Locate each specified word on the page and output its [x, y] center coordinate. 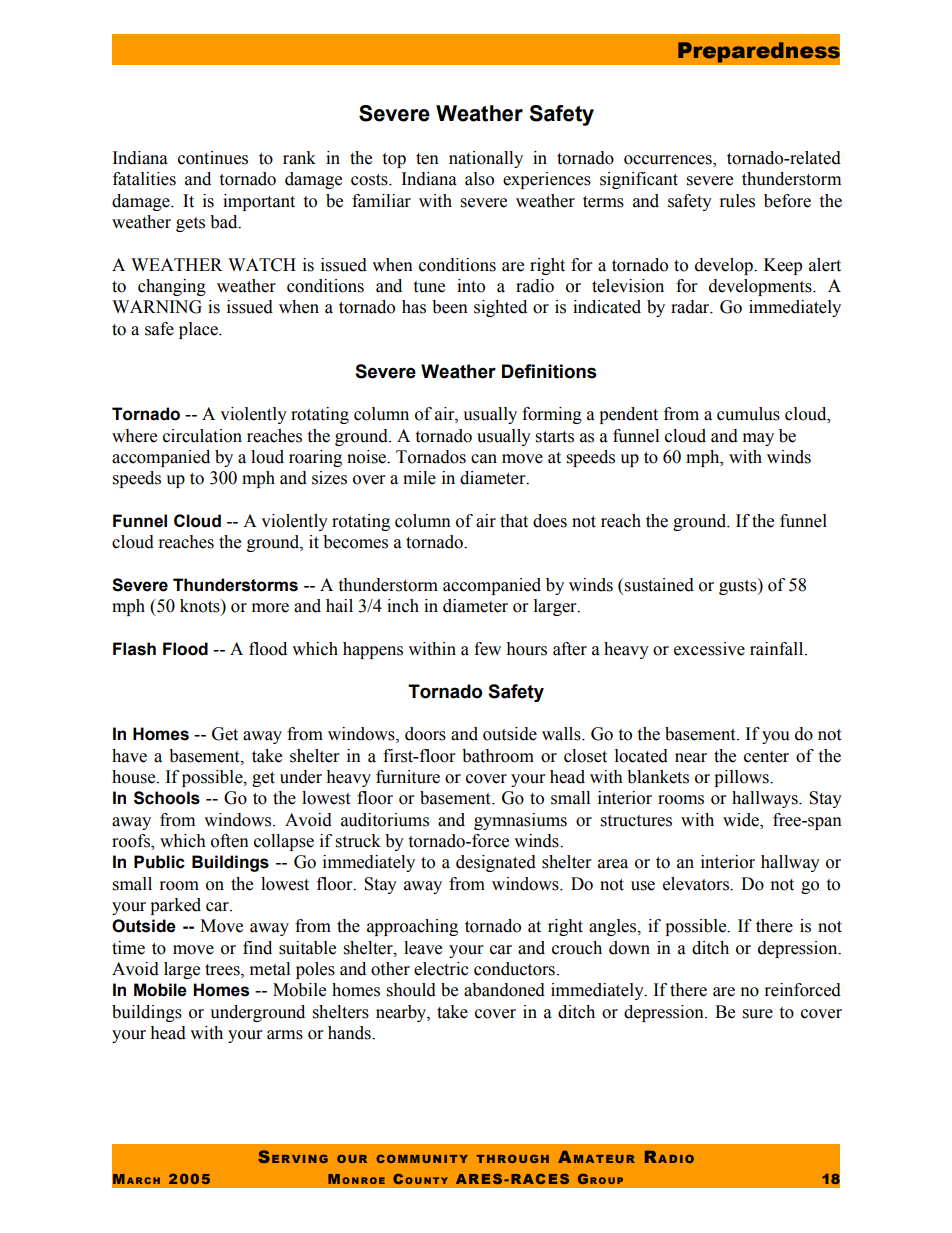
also [479, 179]
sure [758, 1014]
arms [285, 1035]
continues [213, 158]
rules [737, 201]
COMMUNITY [422, 1159]
